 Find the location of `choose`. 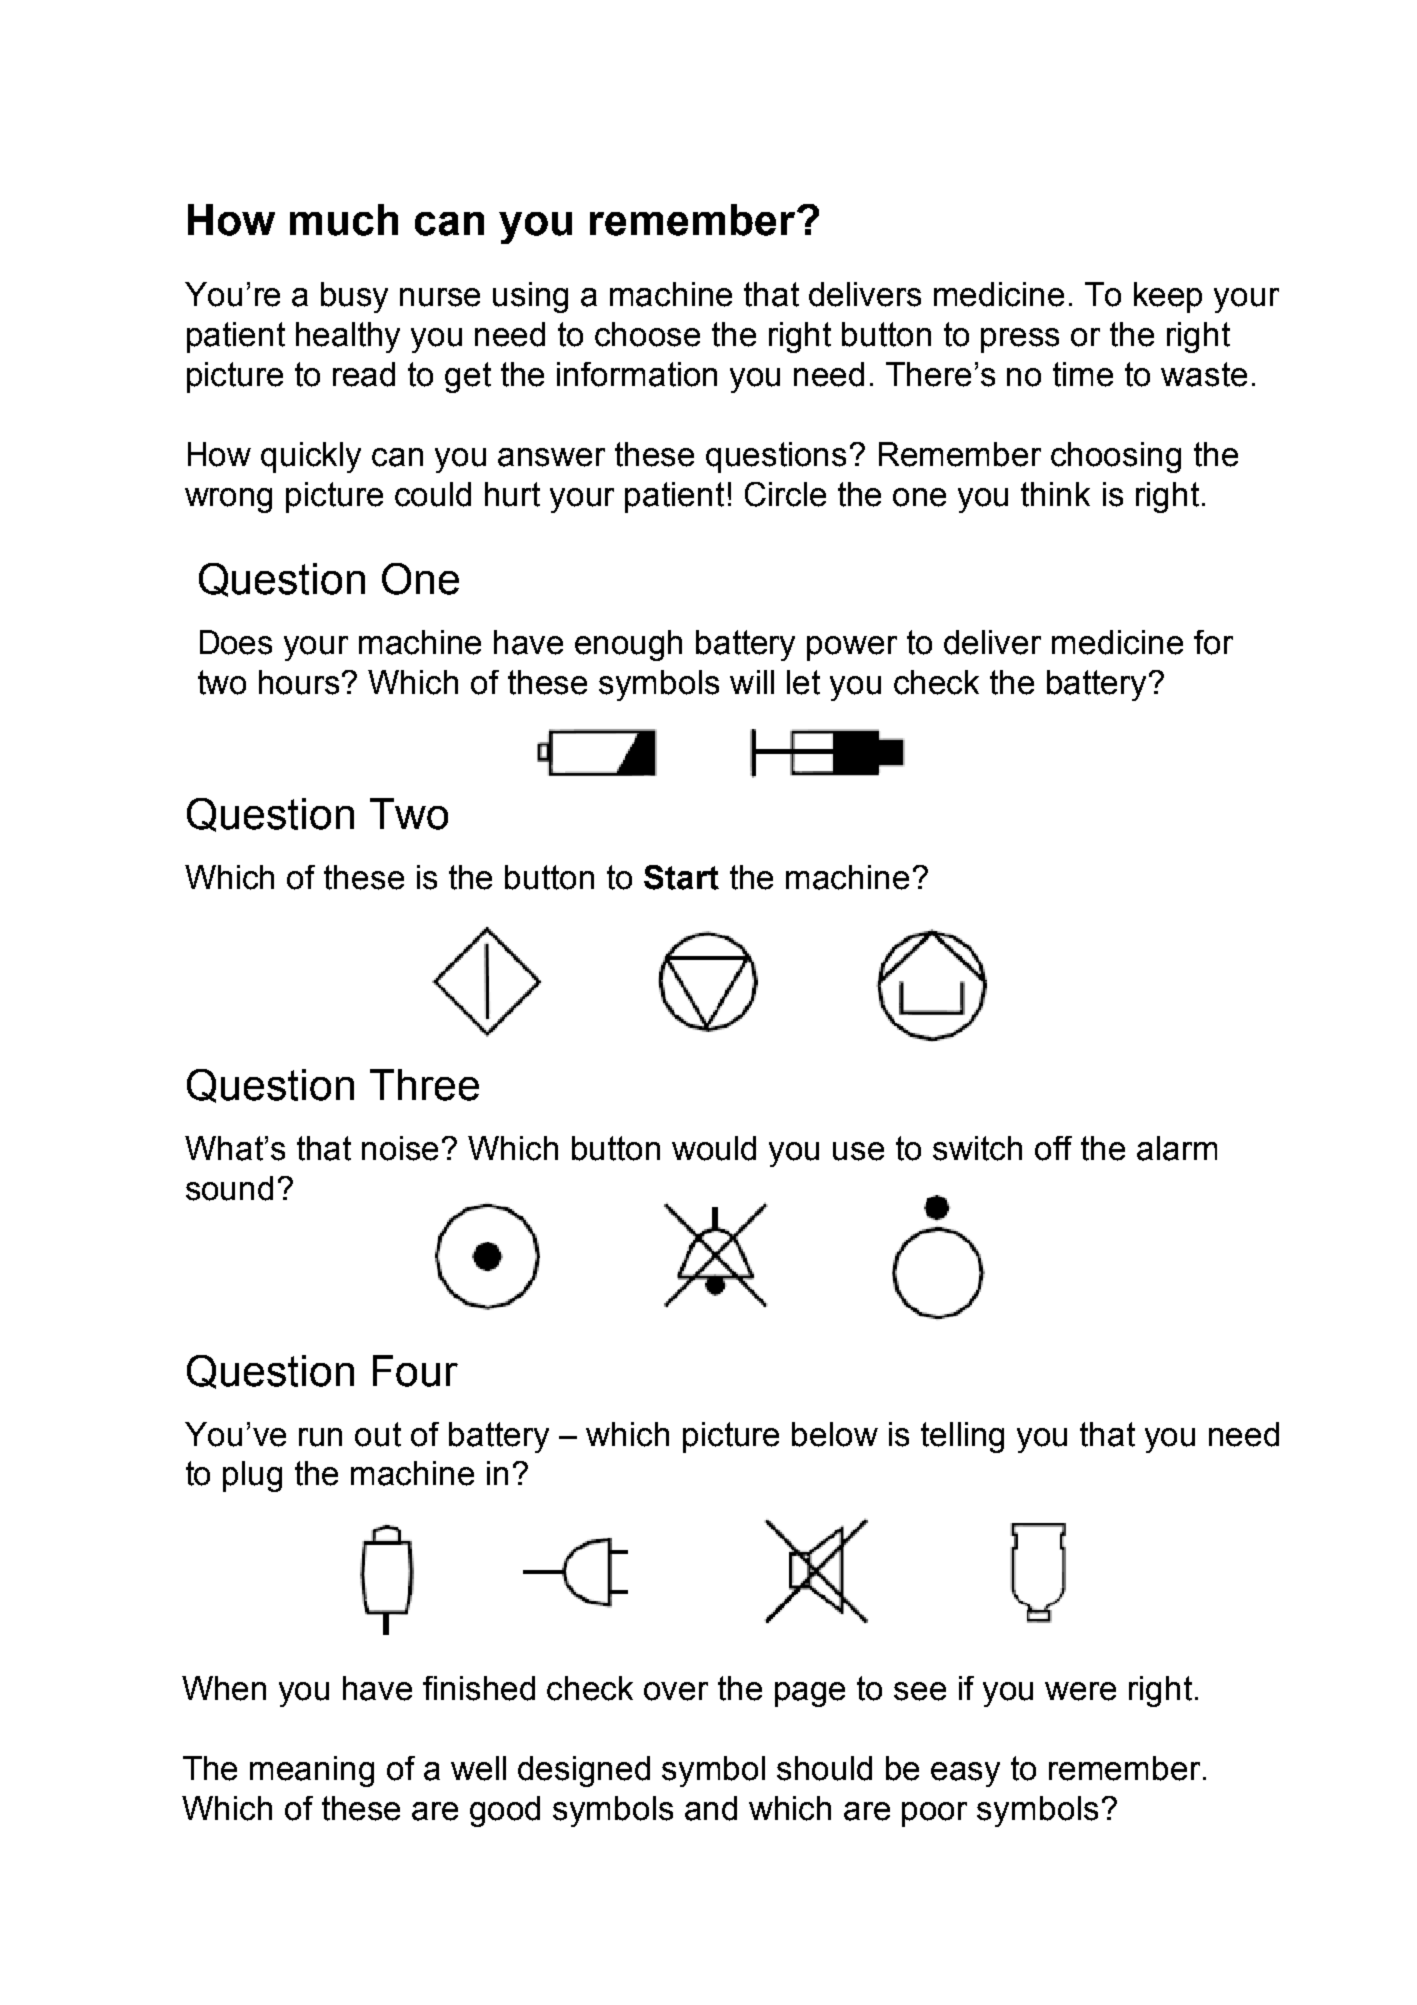

choose is located at coordinates (647, 334).
